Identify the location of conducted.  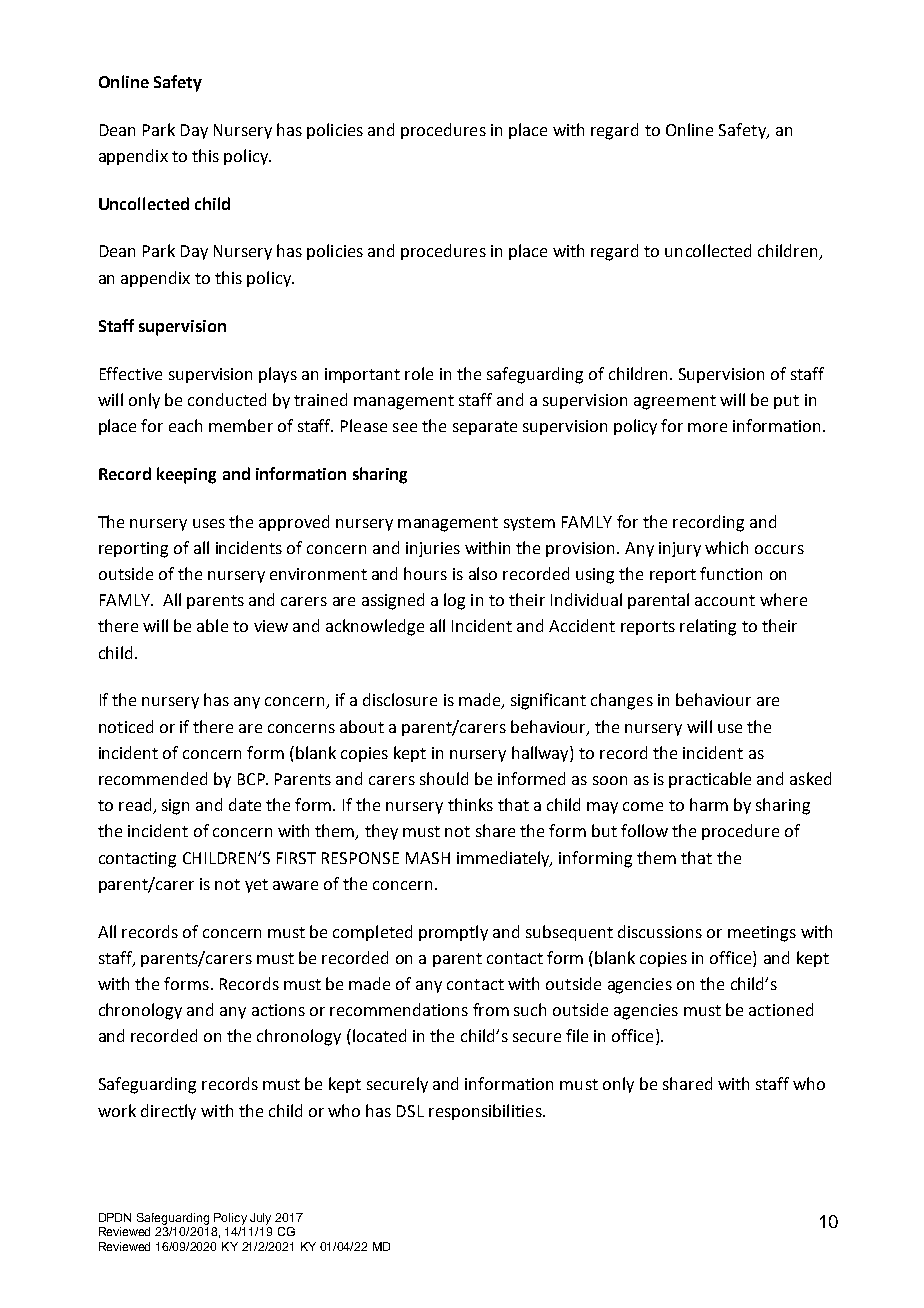
(227, 399).
